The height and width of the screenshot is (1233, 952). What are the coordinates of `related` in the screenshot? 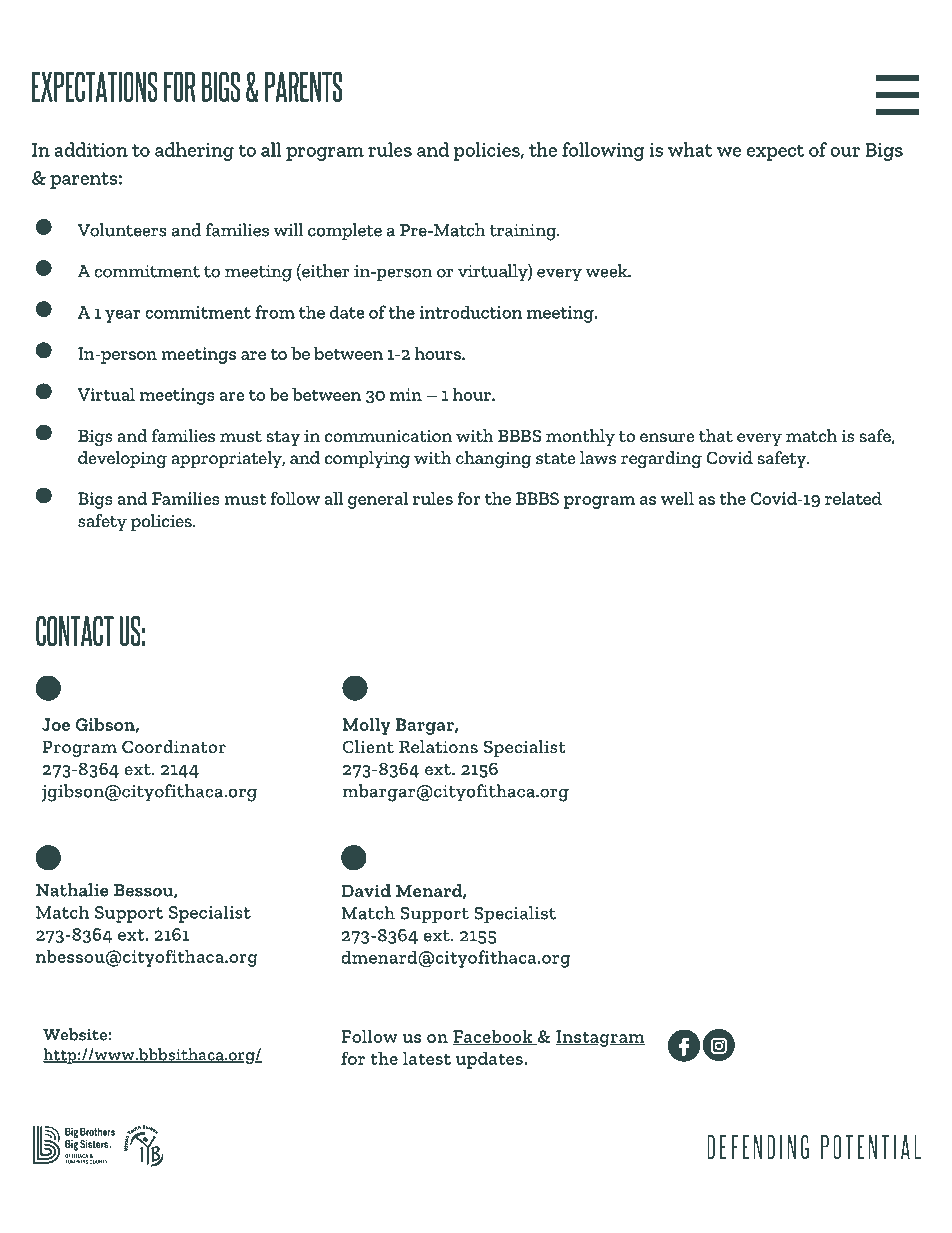 It's located at (853, 498).
